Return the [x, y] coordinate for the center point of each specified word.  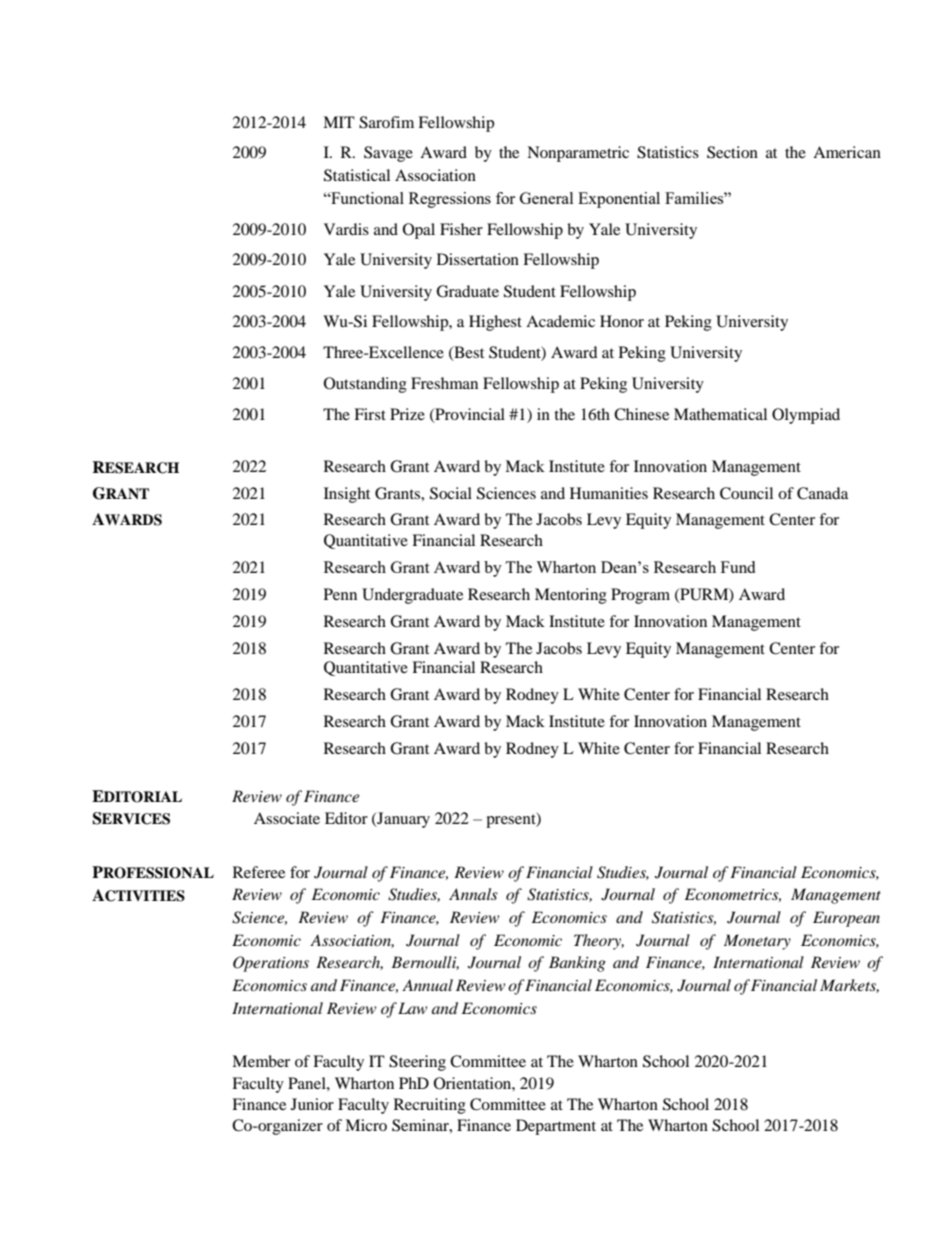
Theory [599, 942]
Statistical [357, 175]
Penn [340, 594]
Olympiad [806, 416]
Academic [560, 321]
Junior [312, 1104]
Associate [287, 818]
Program [640, 596]
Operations [271, 964]
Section [732, 152]
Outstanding [365, 385]
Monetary [757, 942]
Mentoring [571, 596]
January [402, 820]
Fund [738, 567]
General [546, 198]
